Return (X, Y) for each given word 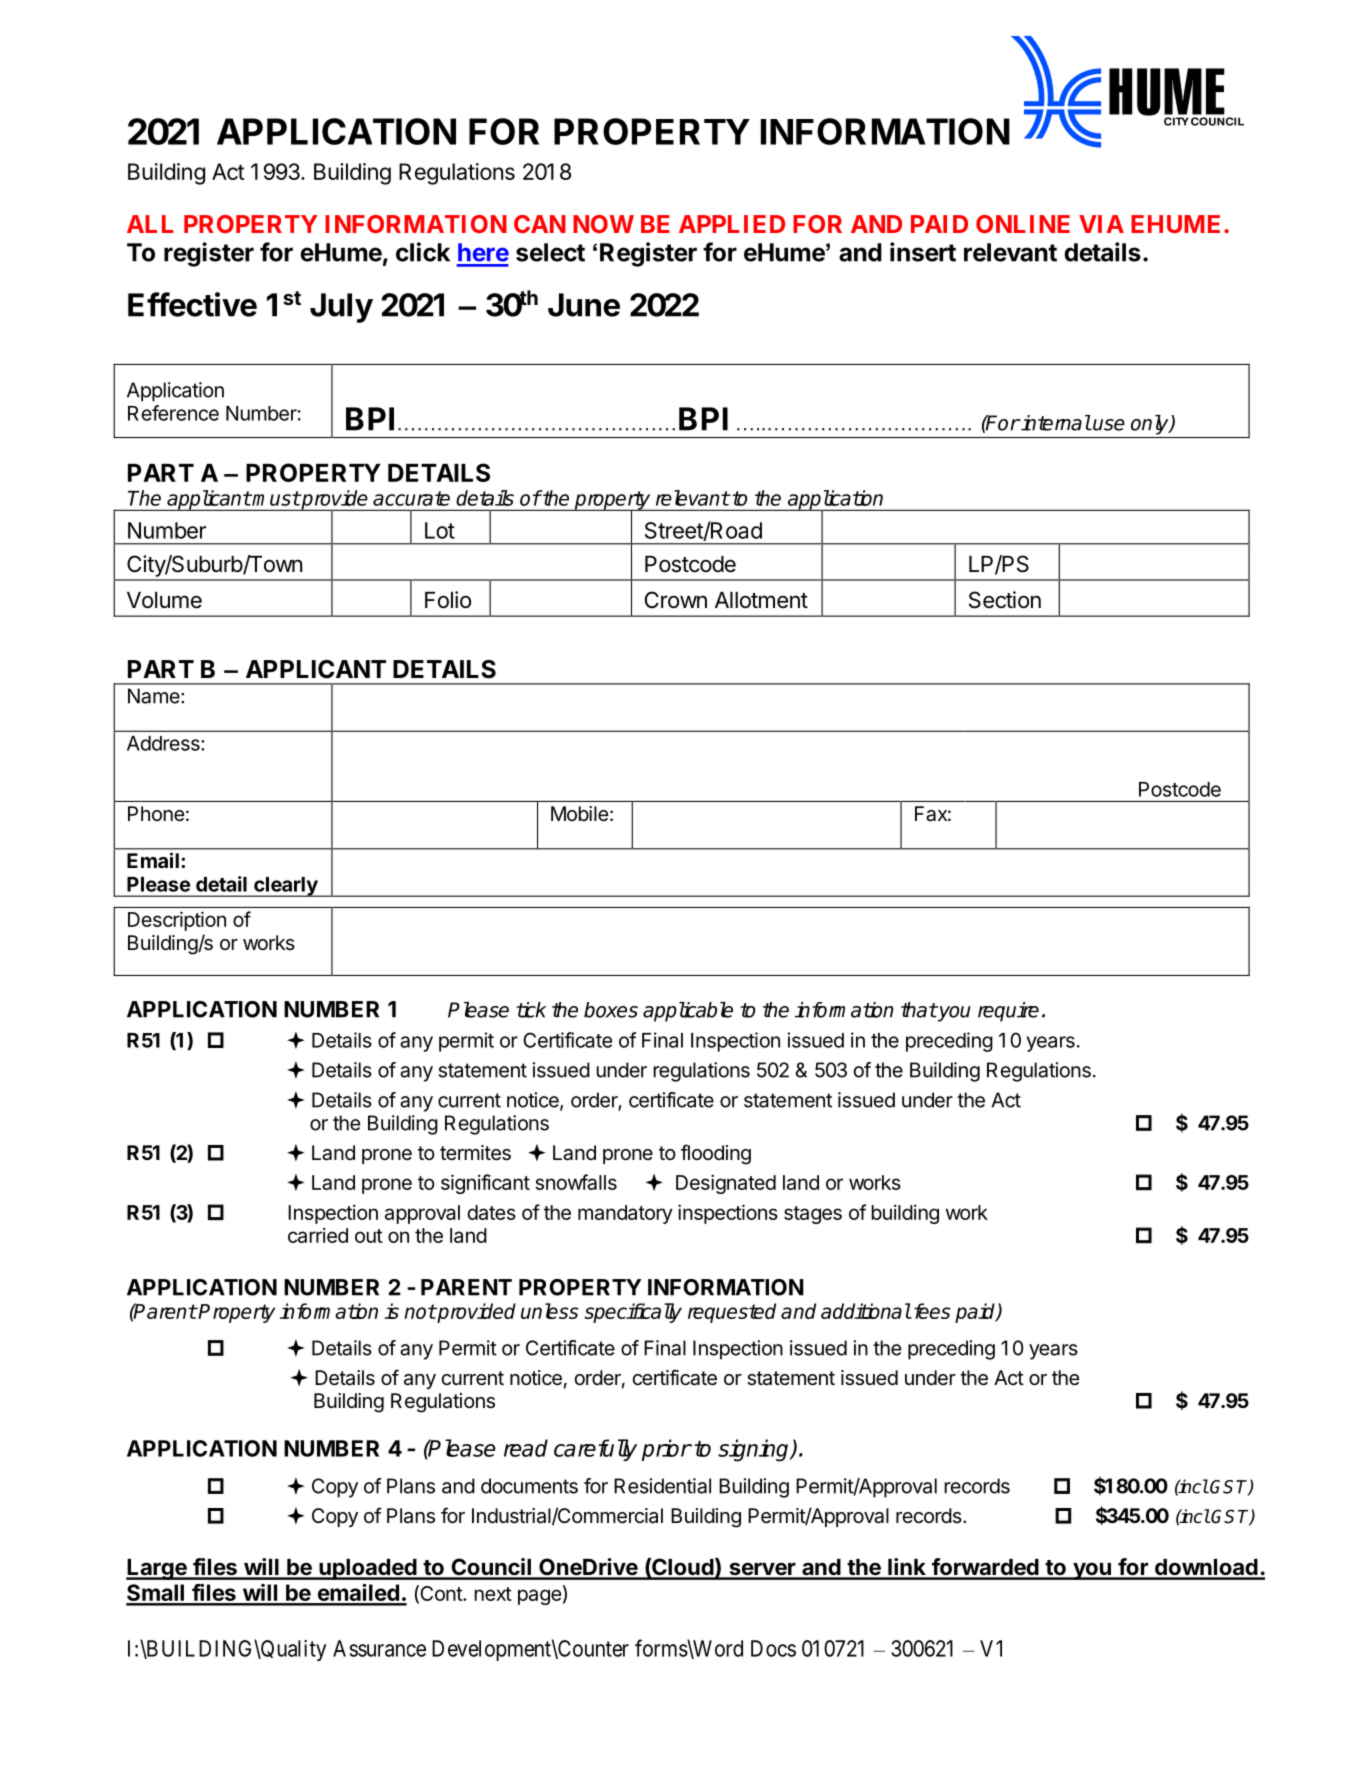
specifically (633, 1313)
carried (318, 1235)
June (584, 305)
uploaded (367, 1569)
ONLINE (1023, 224)
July (341, 308)
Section (1005, 600)
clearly (286, 887)
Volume (164, 600)
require (1008, 1012)
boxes (611, 1010)
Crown (676, 600)
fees (931, 1311)
